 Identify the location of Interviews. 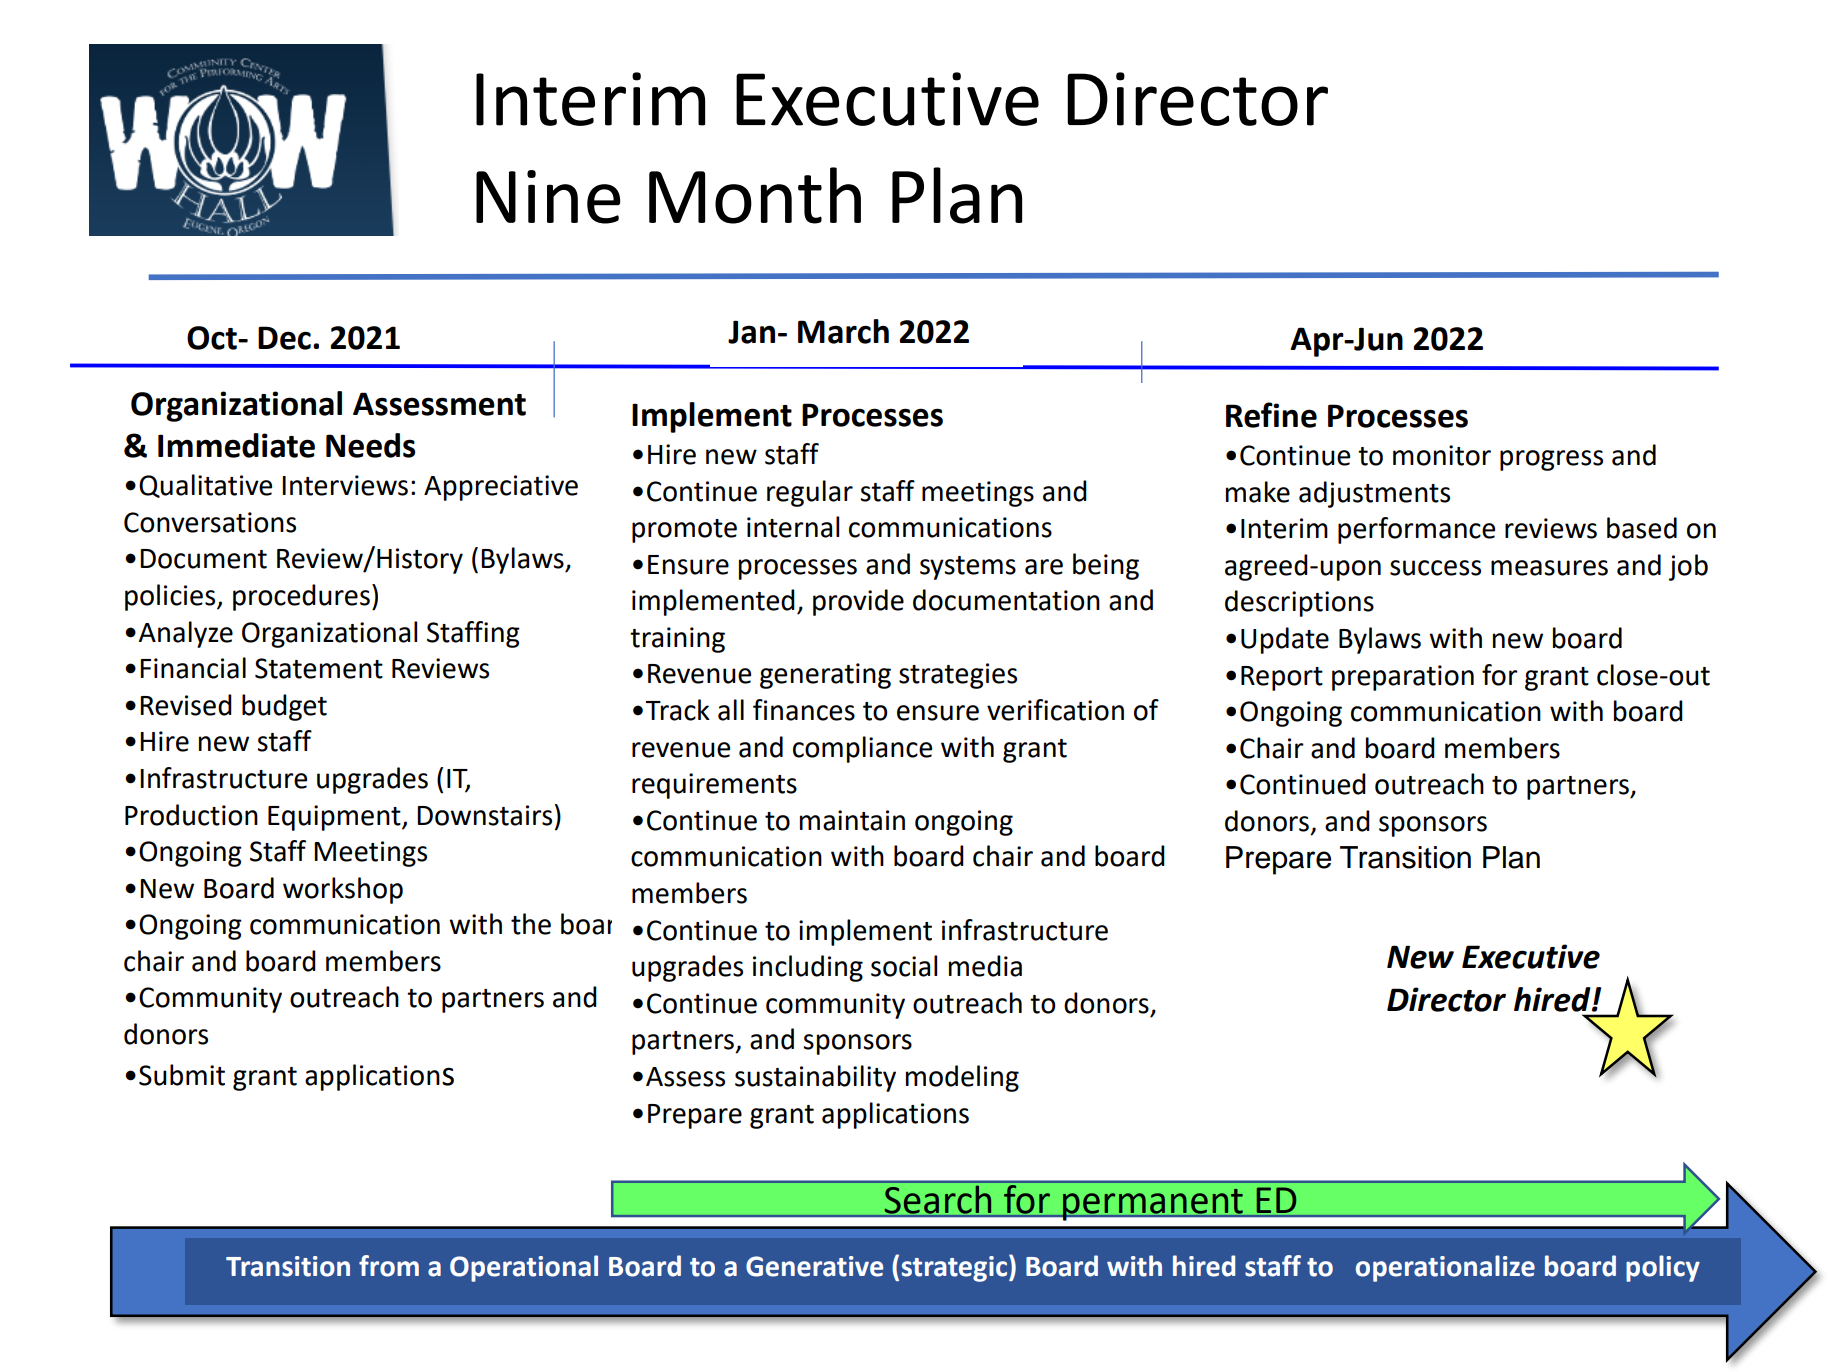
(345, 485).
